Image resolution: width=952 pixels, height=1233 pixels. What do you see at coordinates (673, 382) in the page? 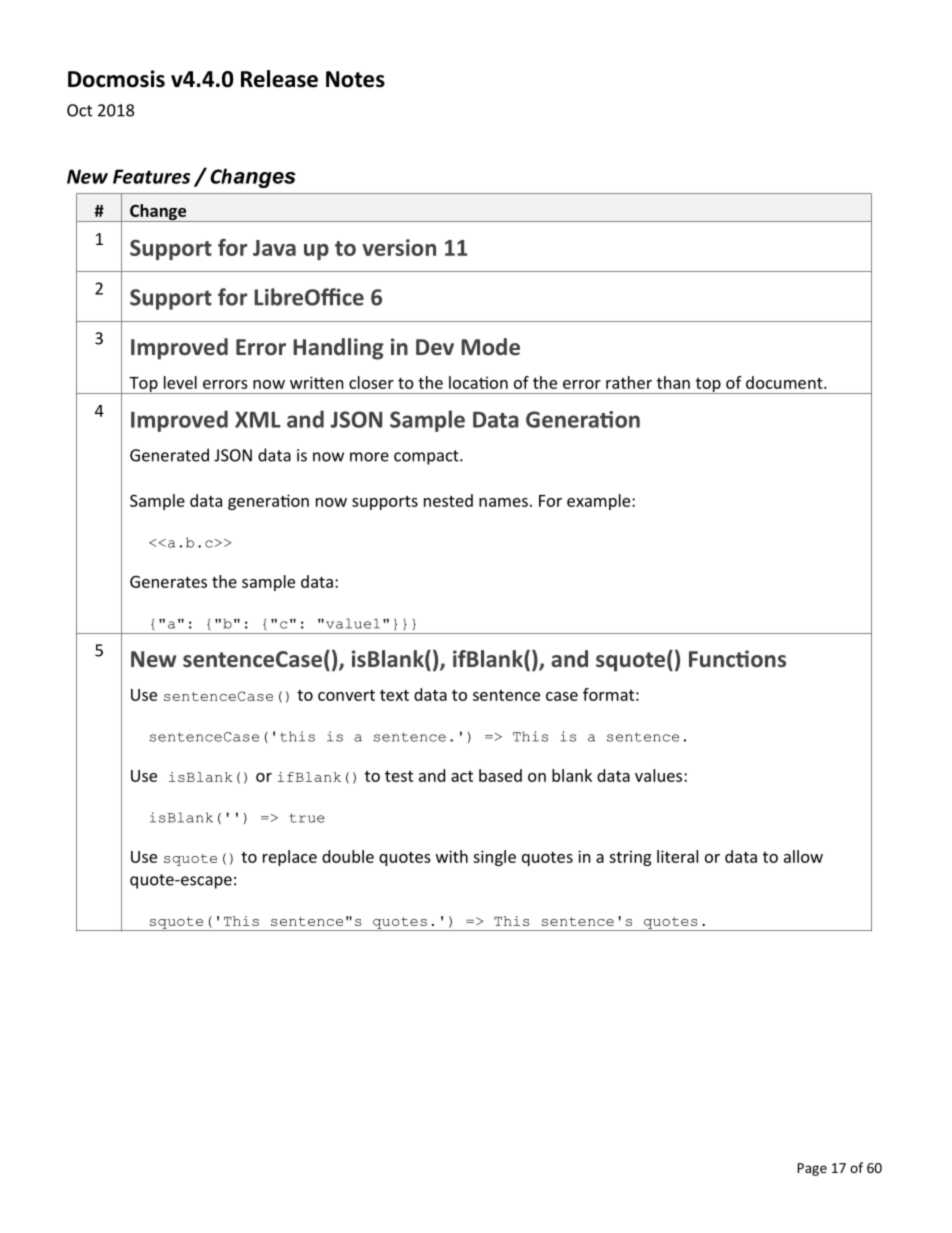
I see `than` at bounding box center [673, 382].
